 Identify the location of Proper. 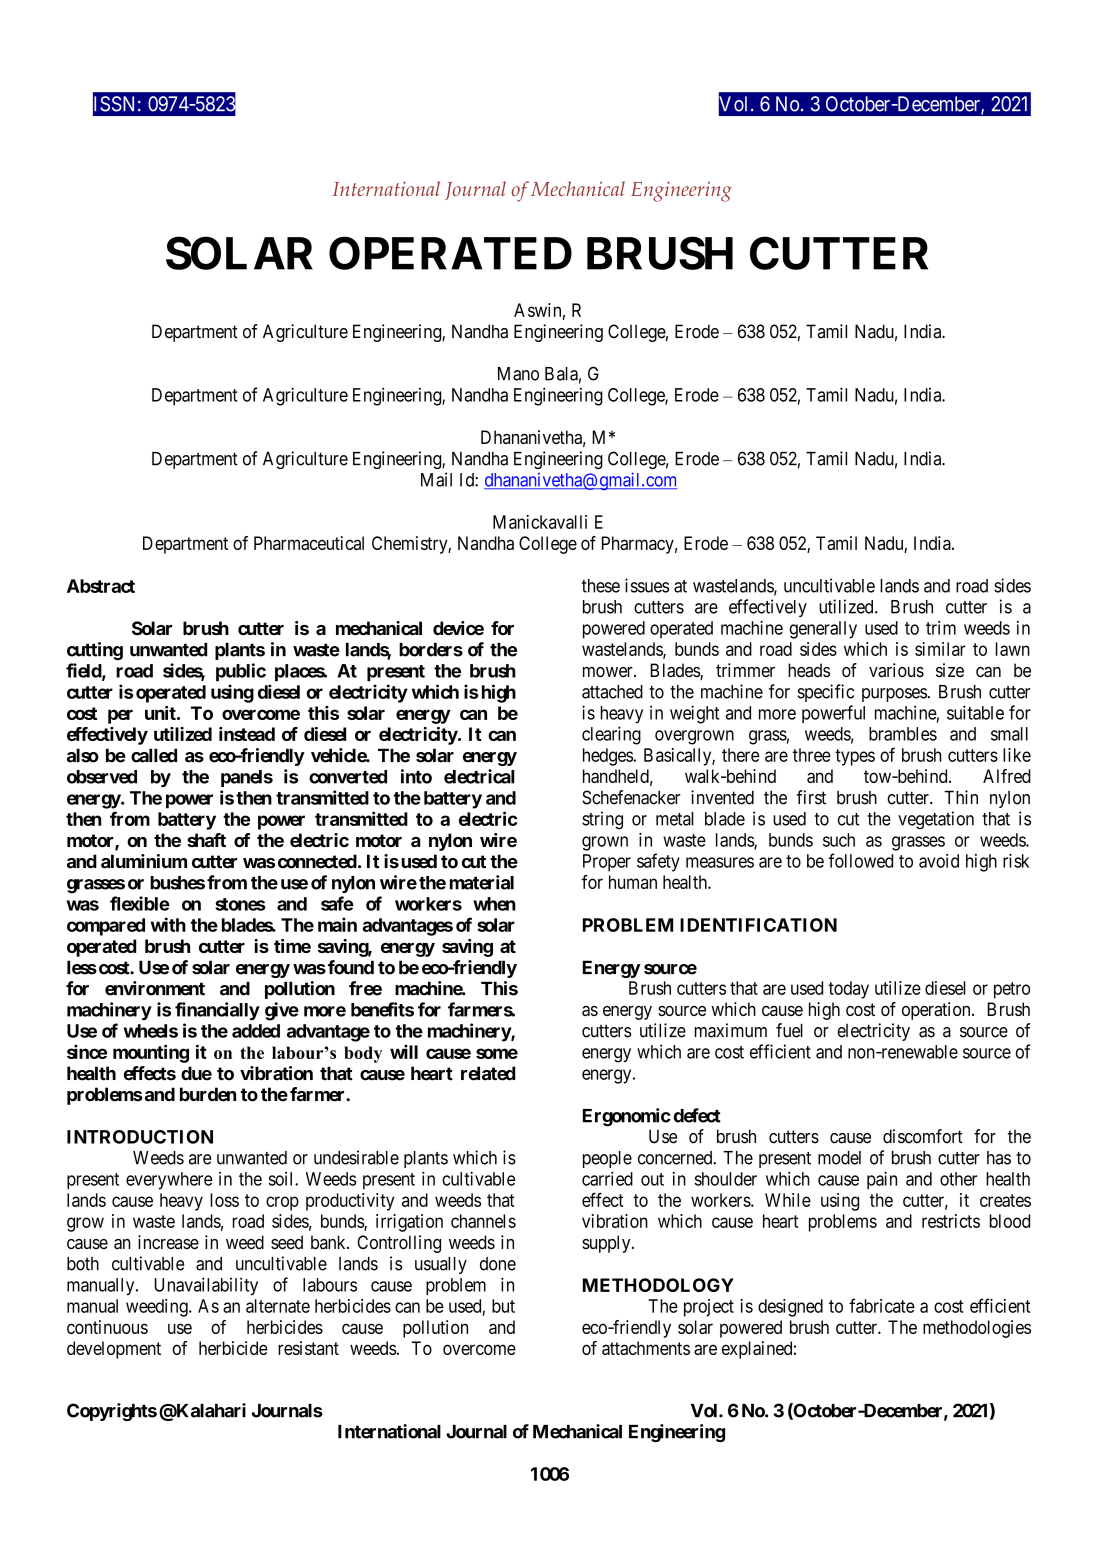
(607, 863).
